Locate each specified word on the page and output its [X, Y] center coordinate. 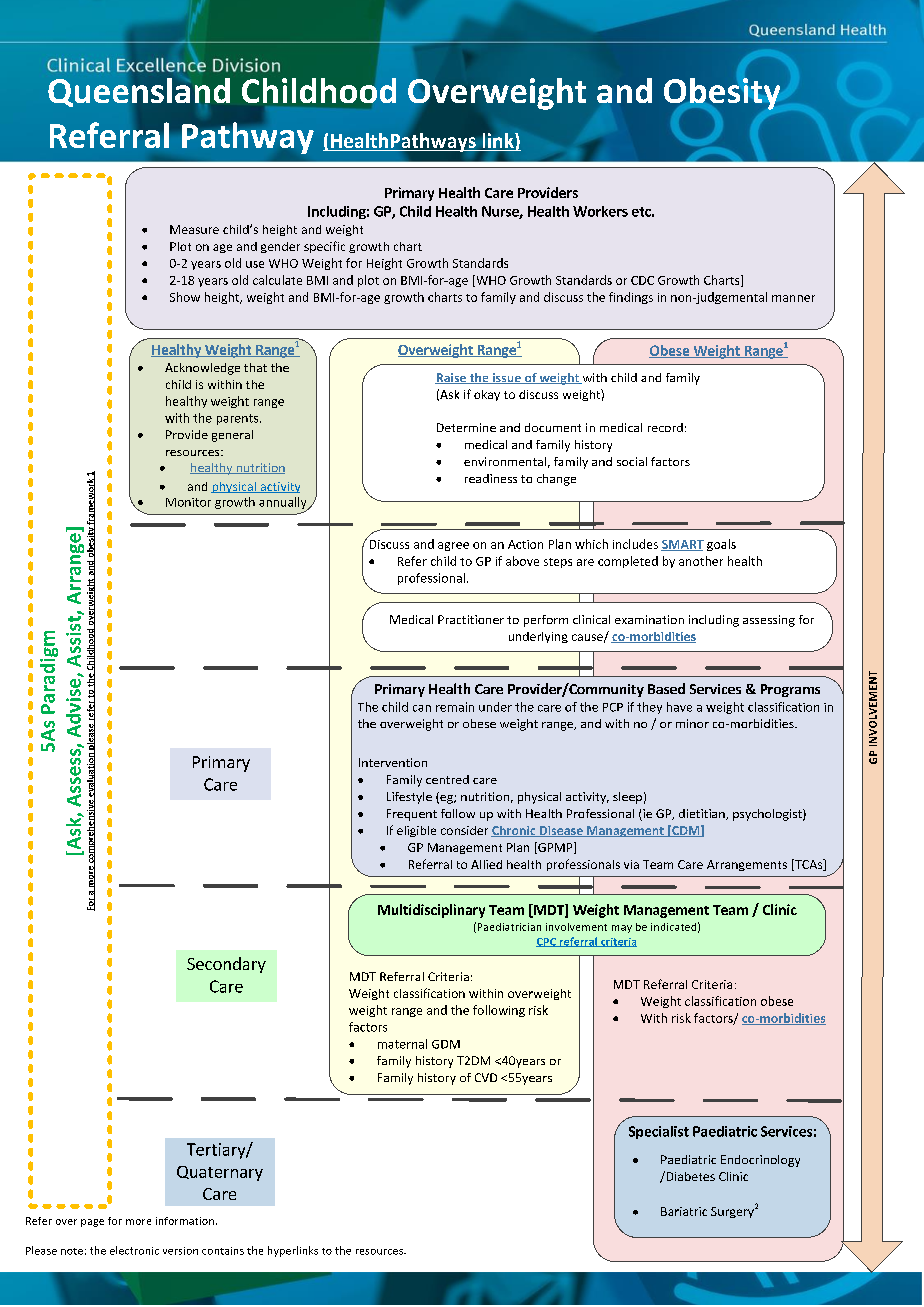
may [622, 929]
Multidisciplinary [431, 911]
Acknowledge [202, 369]
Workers [600, 211]
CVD [486, 1077]
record [665, 427]
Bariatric [684, 1211]
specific [324, 247]
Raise [451, 378]
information [185, 1221]
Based [666, 688]
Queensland [139, 92]
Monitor [188, 502]
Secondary [226, 965]
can [422, 708]
